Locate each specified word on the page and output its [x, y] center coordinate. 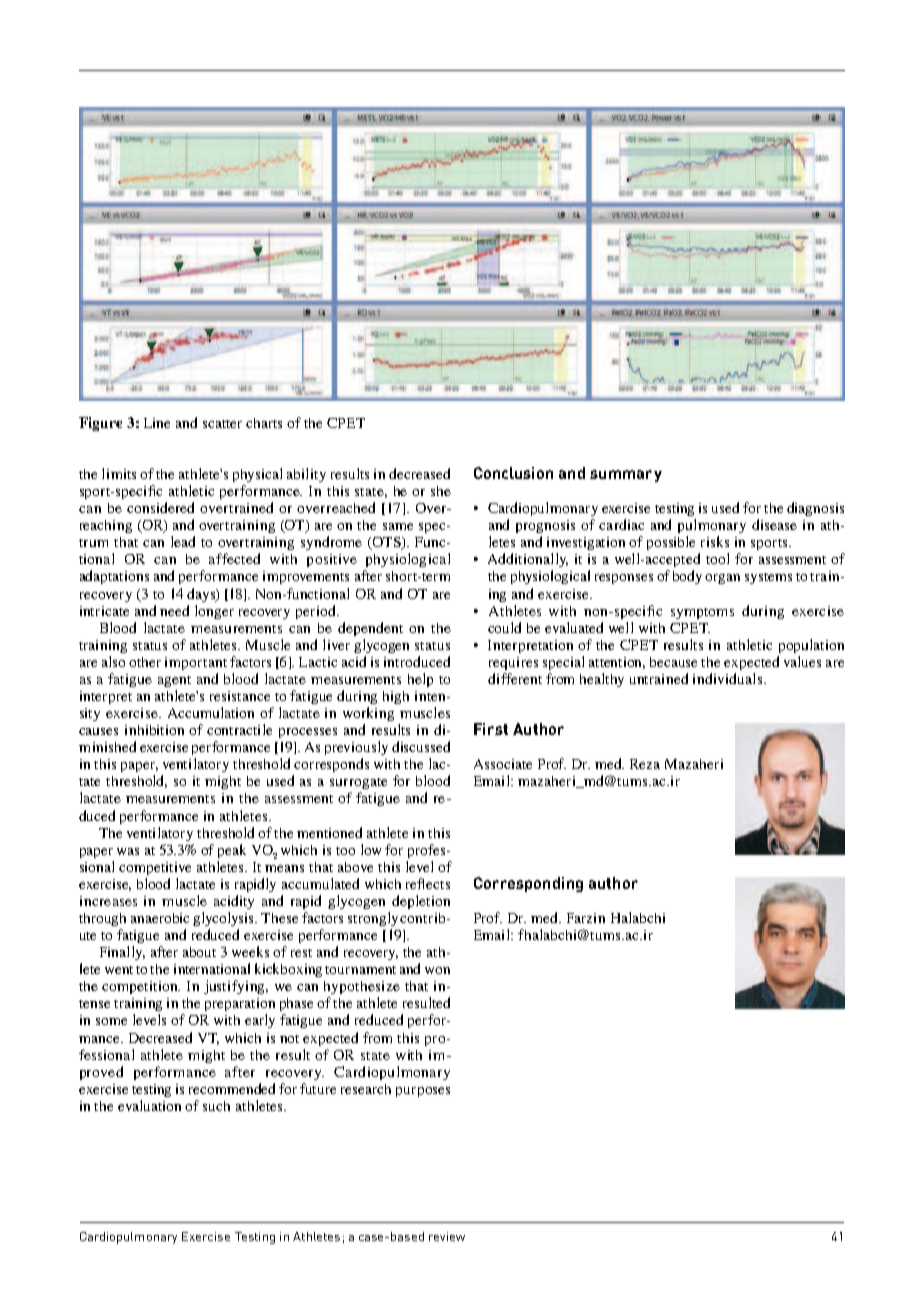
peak [232, 851]
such [216, 1106]
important [196, 663]
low [371, 849]
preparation [240, 1004]
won [437, 970]
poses [434, 1092]
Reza [645, 764]
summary [626, 476]
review [447, 1236]
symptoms [702, 613]
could [504, 627]
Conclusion [513, 473]
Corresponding [528, 884]
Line [157, 423]
